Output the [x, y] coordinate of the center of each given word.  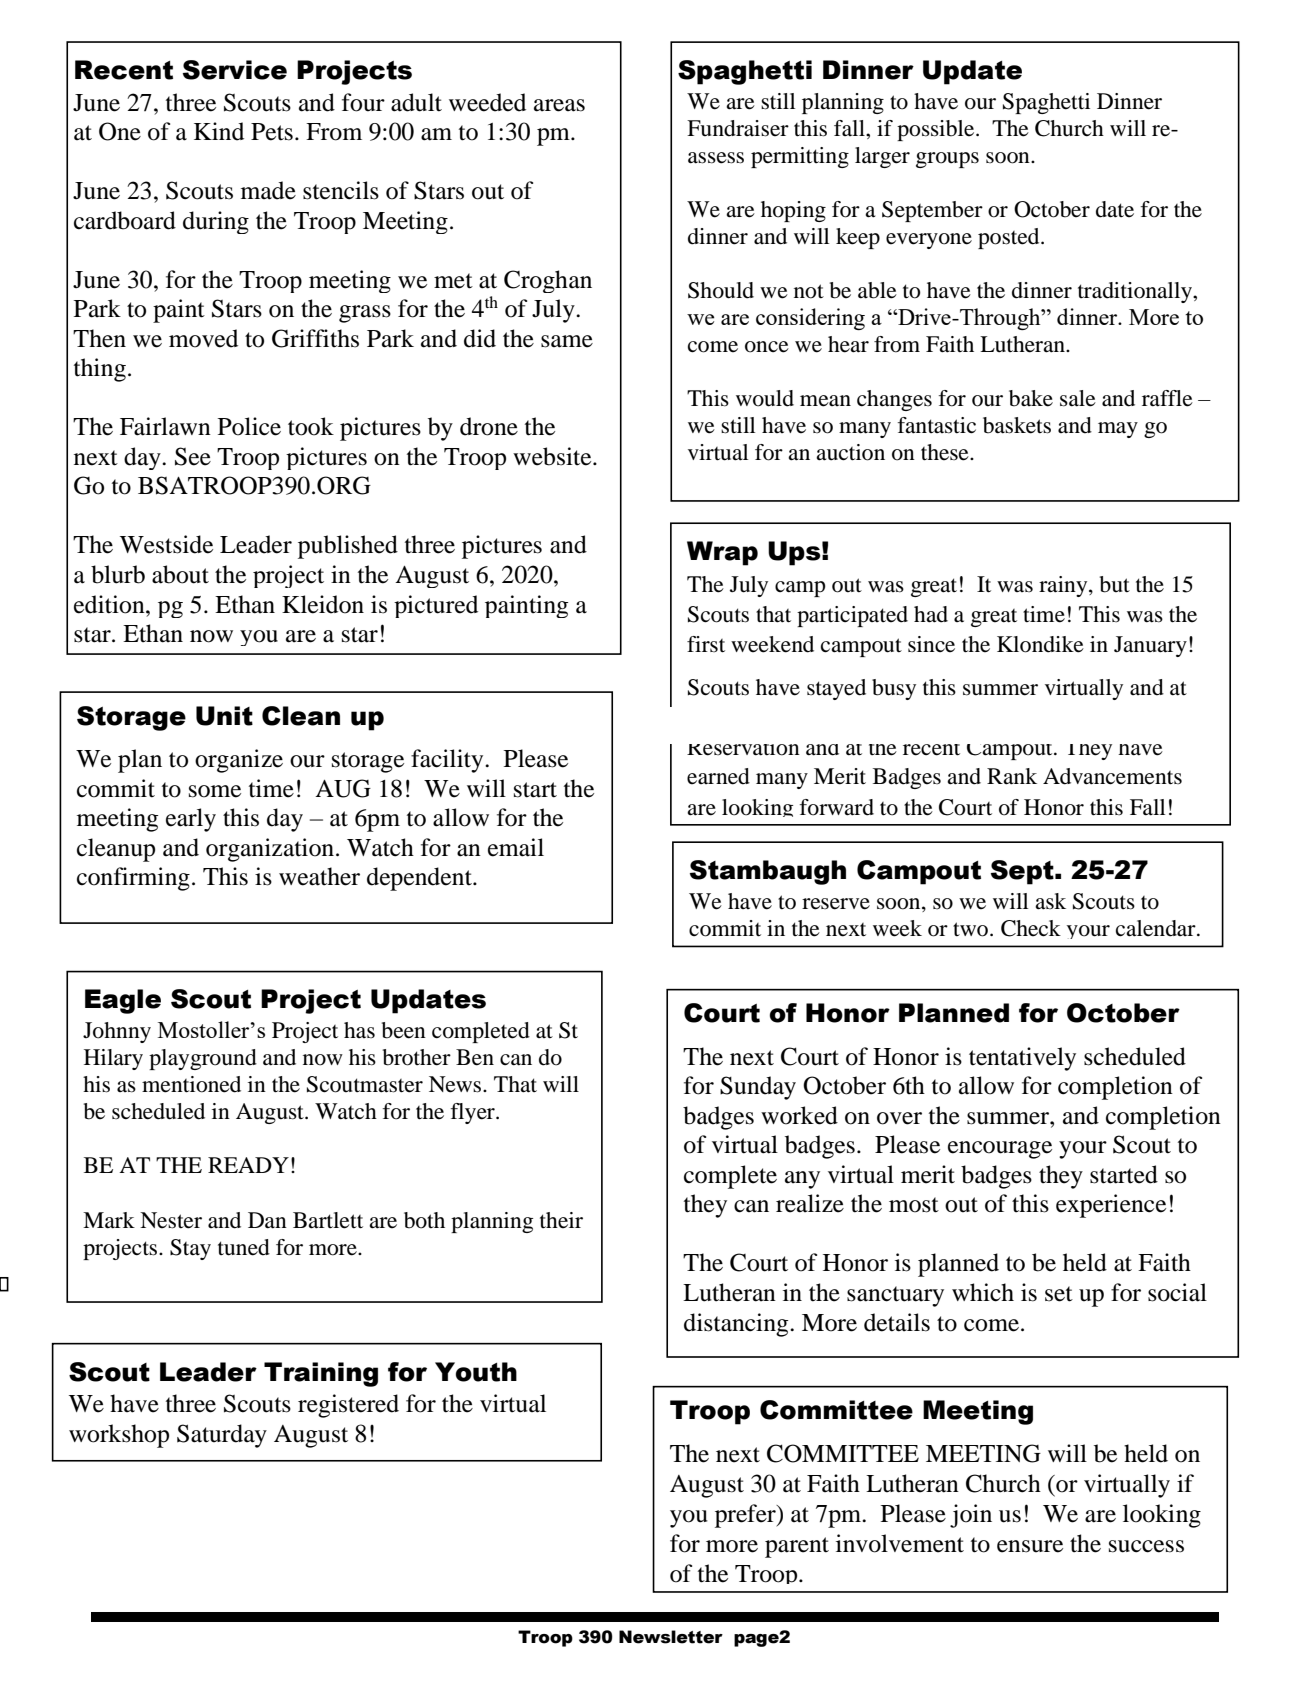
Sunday [758, 1088]
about [180, 574]
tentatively [1022, 1059]
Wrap [722, 553]
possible [937, 130]
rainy [1064, 586]
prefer [746, 1516]
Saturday [222, 1436]
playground [203, 1059]
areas [559, 105]
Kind [219, 131]
